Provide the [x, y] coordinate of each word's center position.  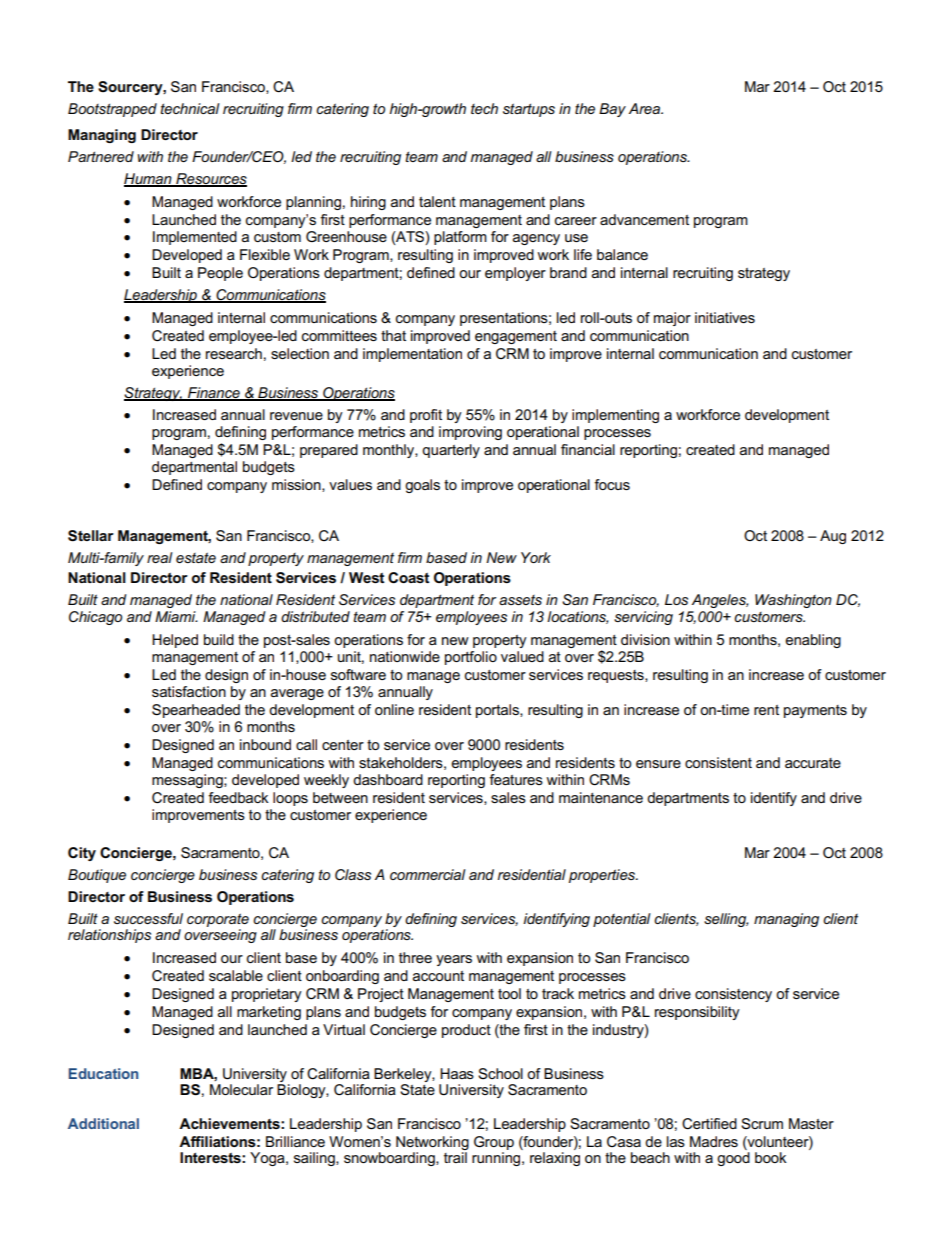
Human [149, 179]
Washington [793, 601]
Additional [103, 1123]
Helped [175, 641]
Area [646, 108]
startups [529, 110]
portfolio [471, 658]
